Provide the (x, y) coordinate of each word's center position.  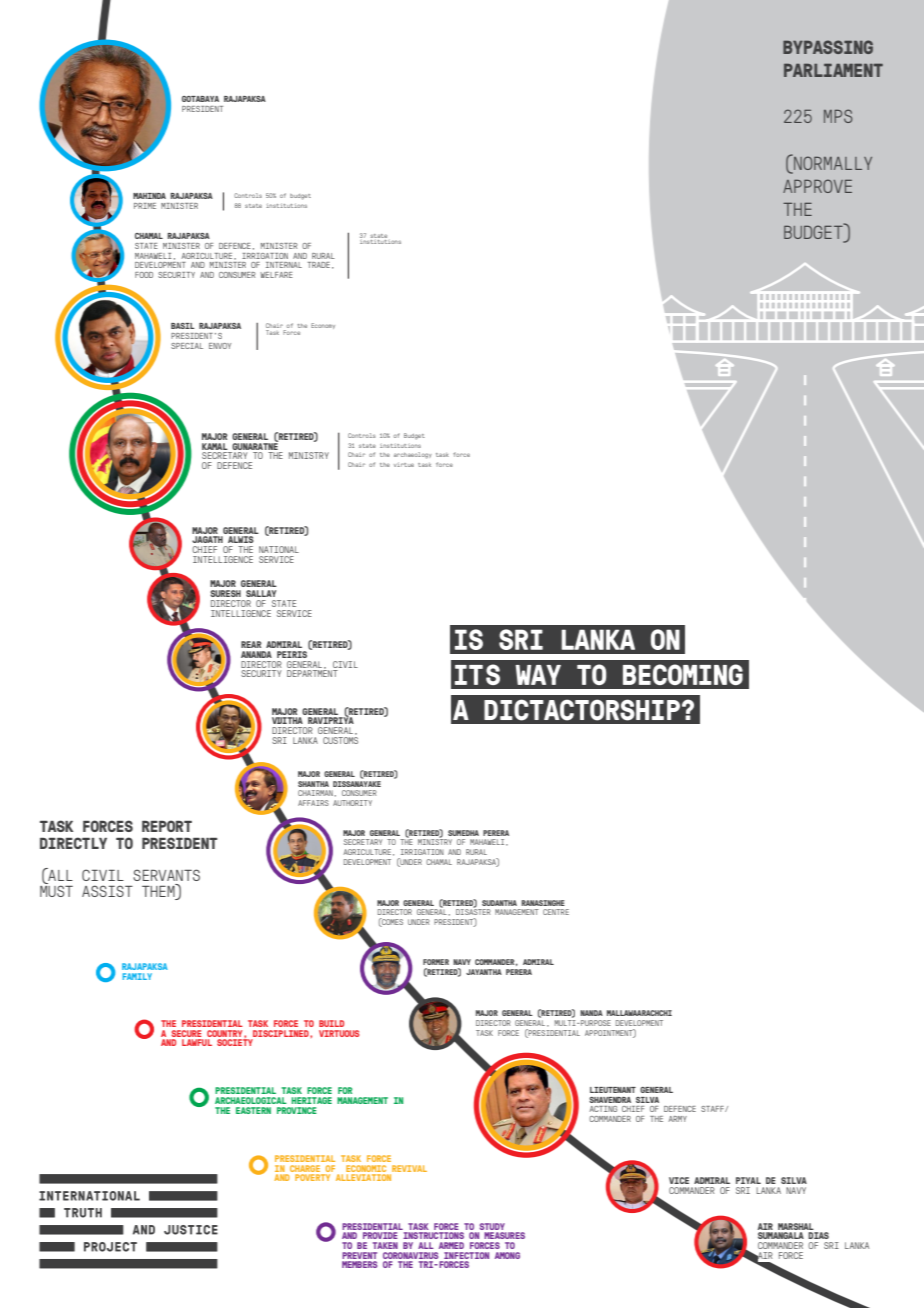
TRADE (318, 265)
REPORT (167, 826)
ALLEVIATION (363, 1177)
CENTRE (556, 912)
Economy (323, 326)
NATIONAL (279, 549)
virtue (404, 464)
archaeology (413, 455)
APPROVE (817, 186)
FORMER (436, 962)
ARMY (677, 1119)
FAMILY (137, 976)
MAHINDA (149, 196)
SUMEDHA (463, 833)
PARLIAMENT (833, 70)
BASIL (183, 326)
